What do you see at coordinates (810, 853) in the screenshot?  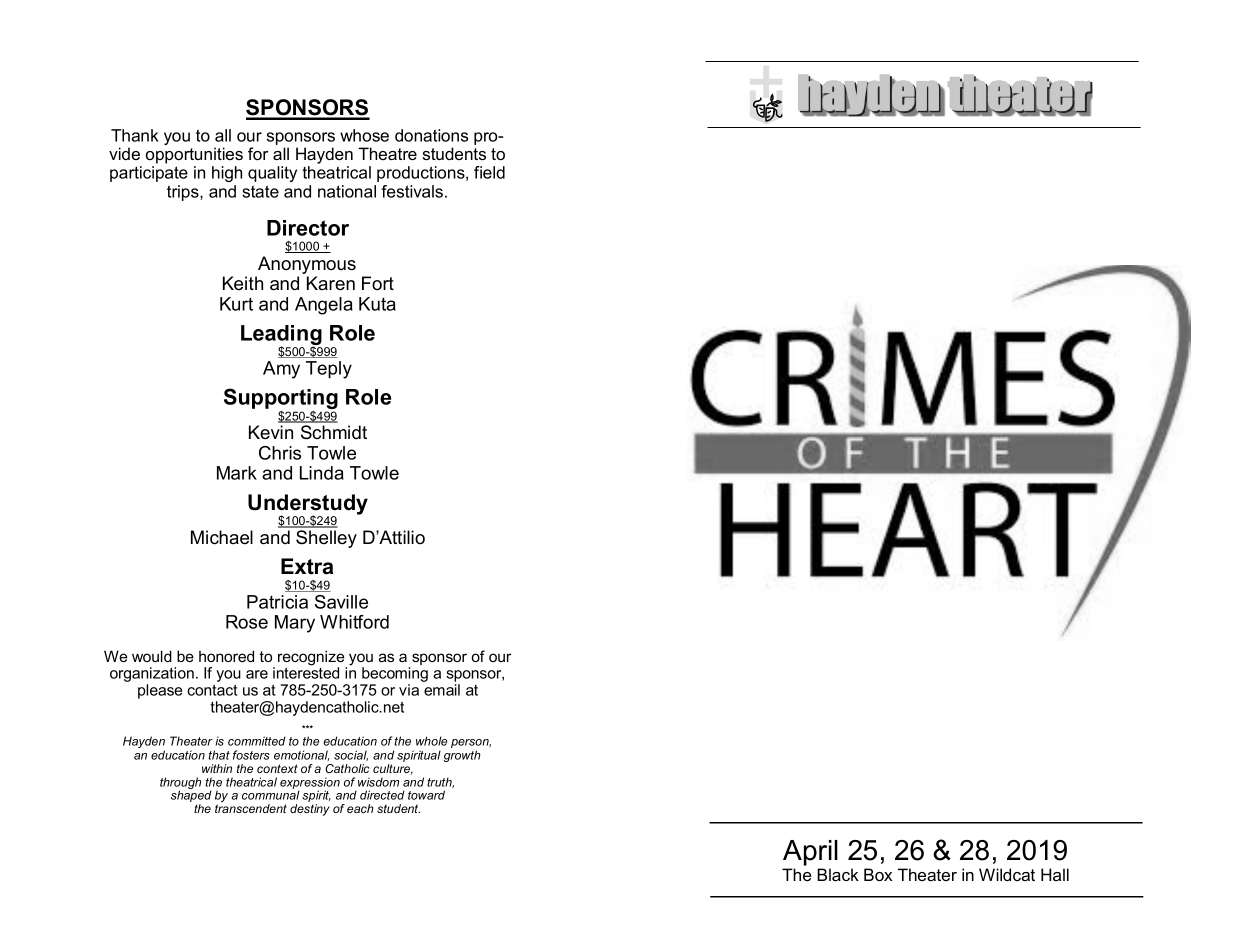 I see `April` at bounding box center [810, 853].
